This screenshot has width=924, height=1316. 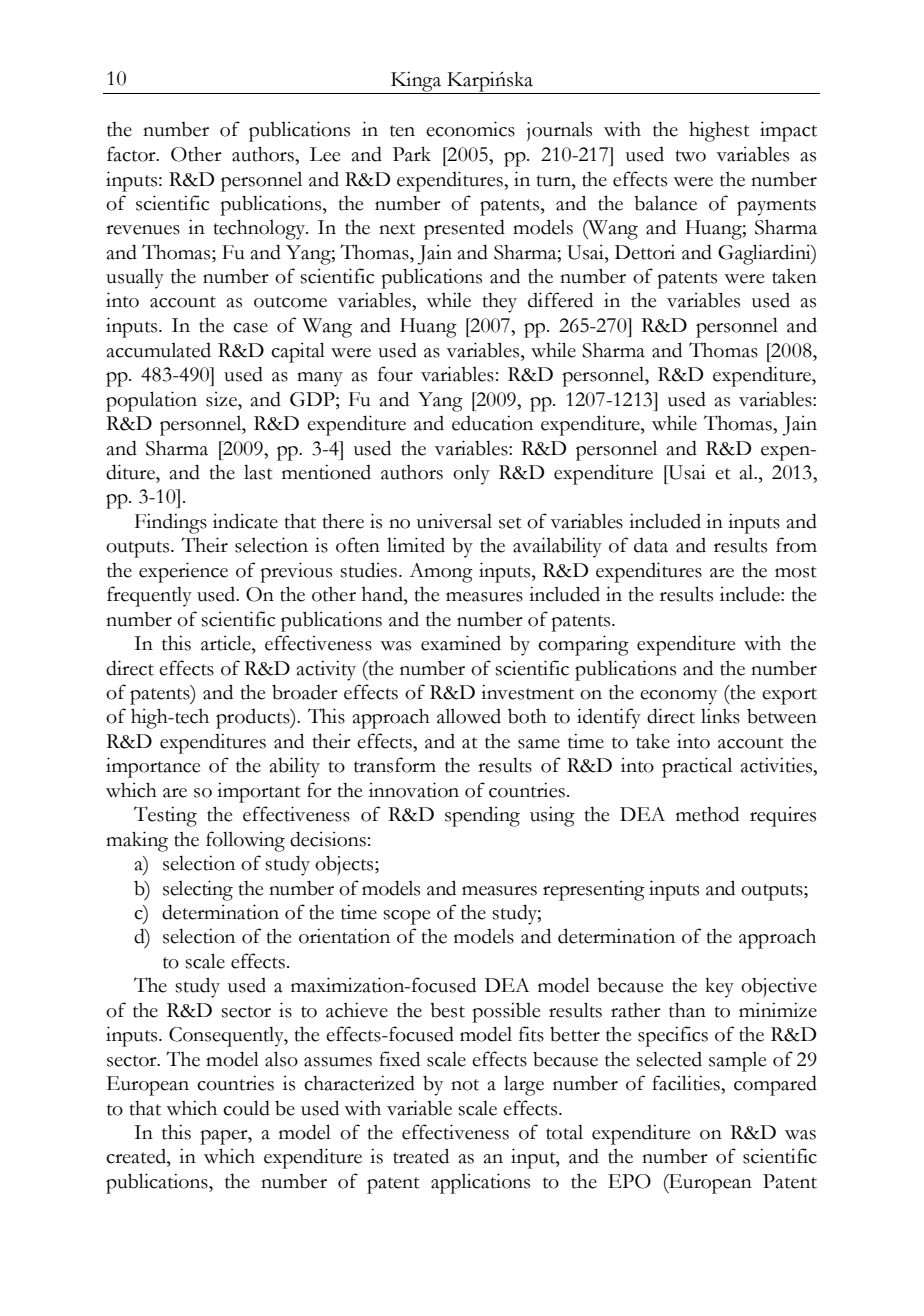 What do you see at coordinates (470, 129) in the screenshot?
I see `economics` at bounding box center [470, 129].
